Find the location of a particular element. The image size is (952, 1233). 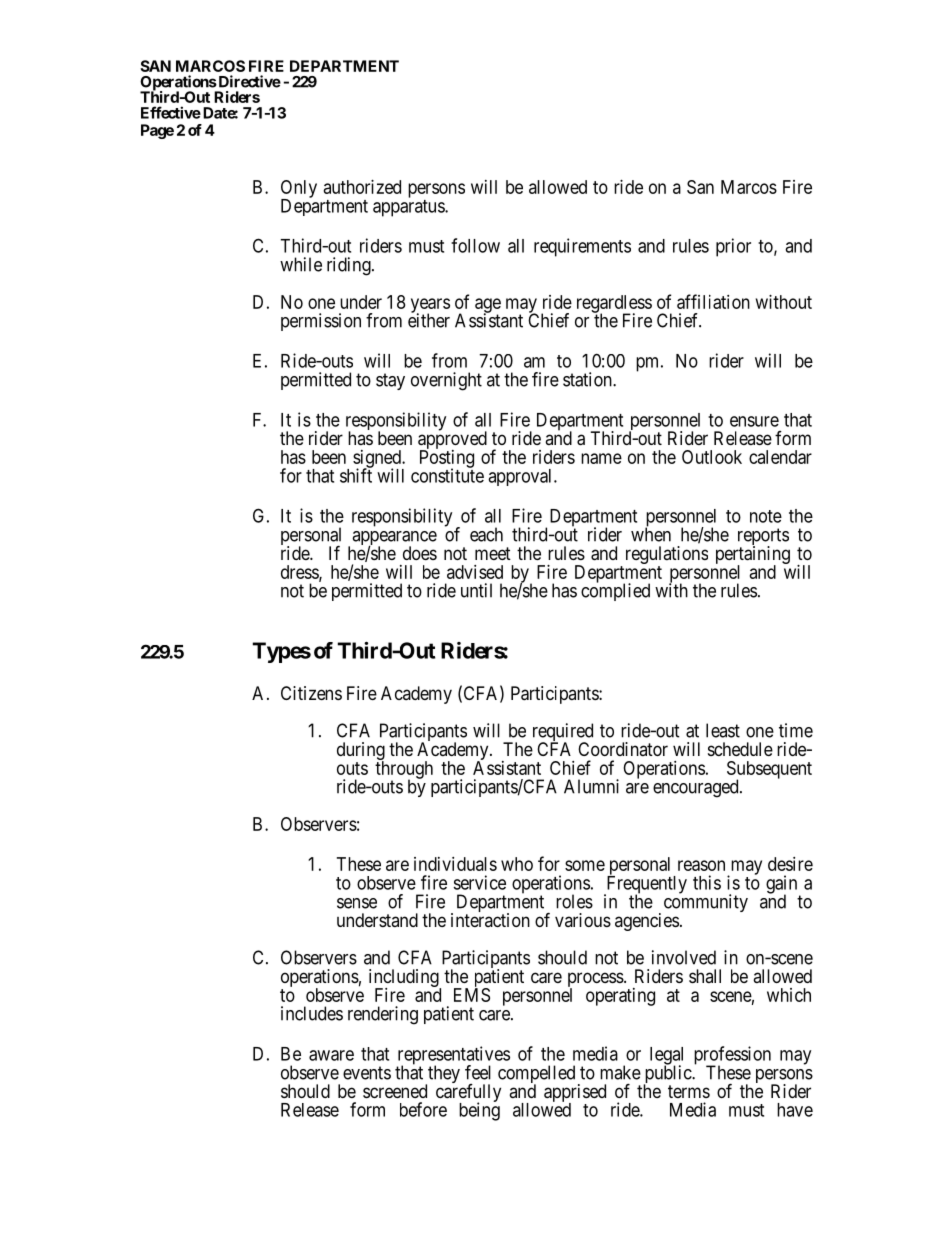

apparatus is located at coordinates (409, 208).
